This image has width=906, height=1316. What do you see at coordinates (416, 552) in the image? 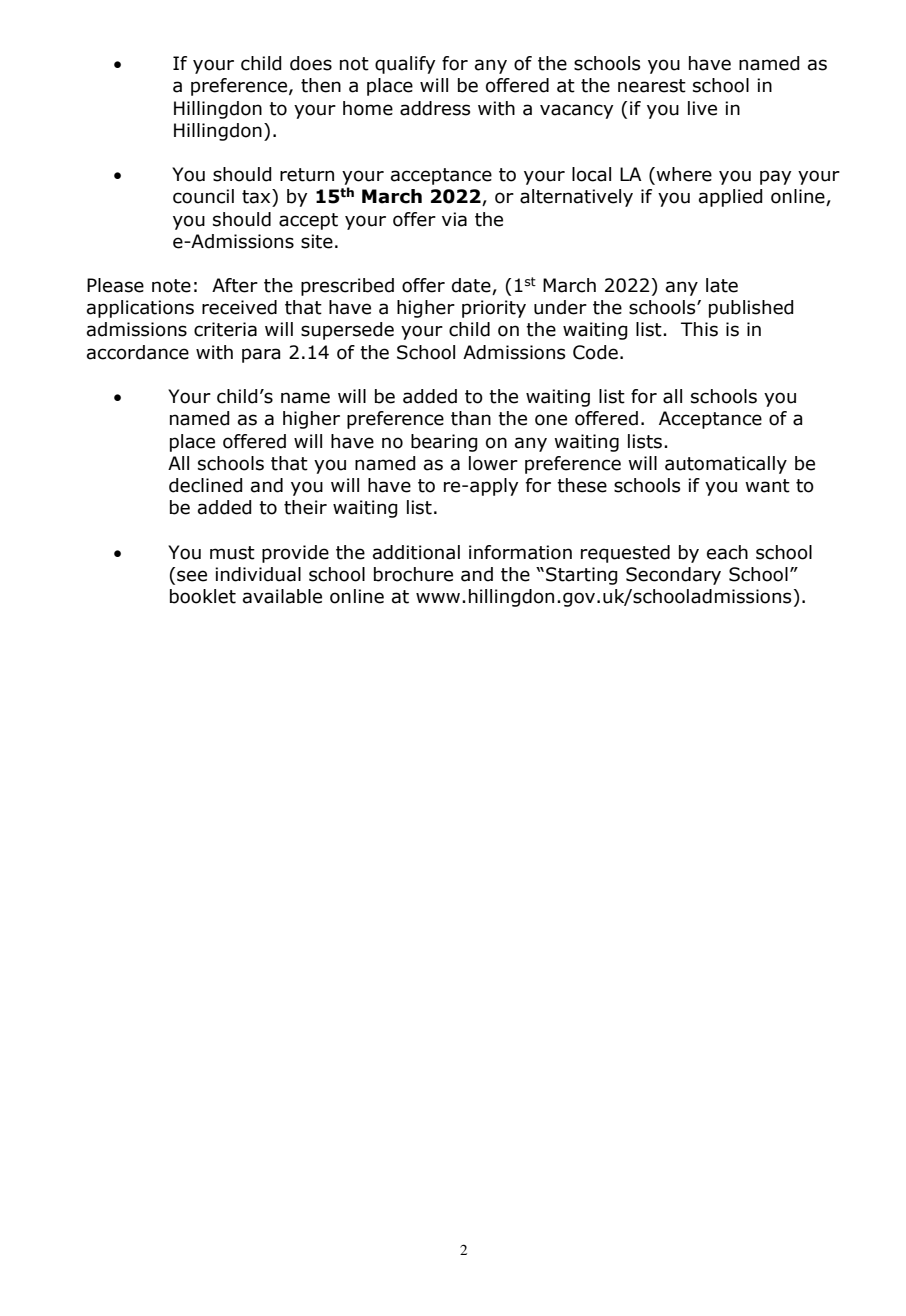
I see `additional` at bounding box center [416, 552].
